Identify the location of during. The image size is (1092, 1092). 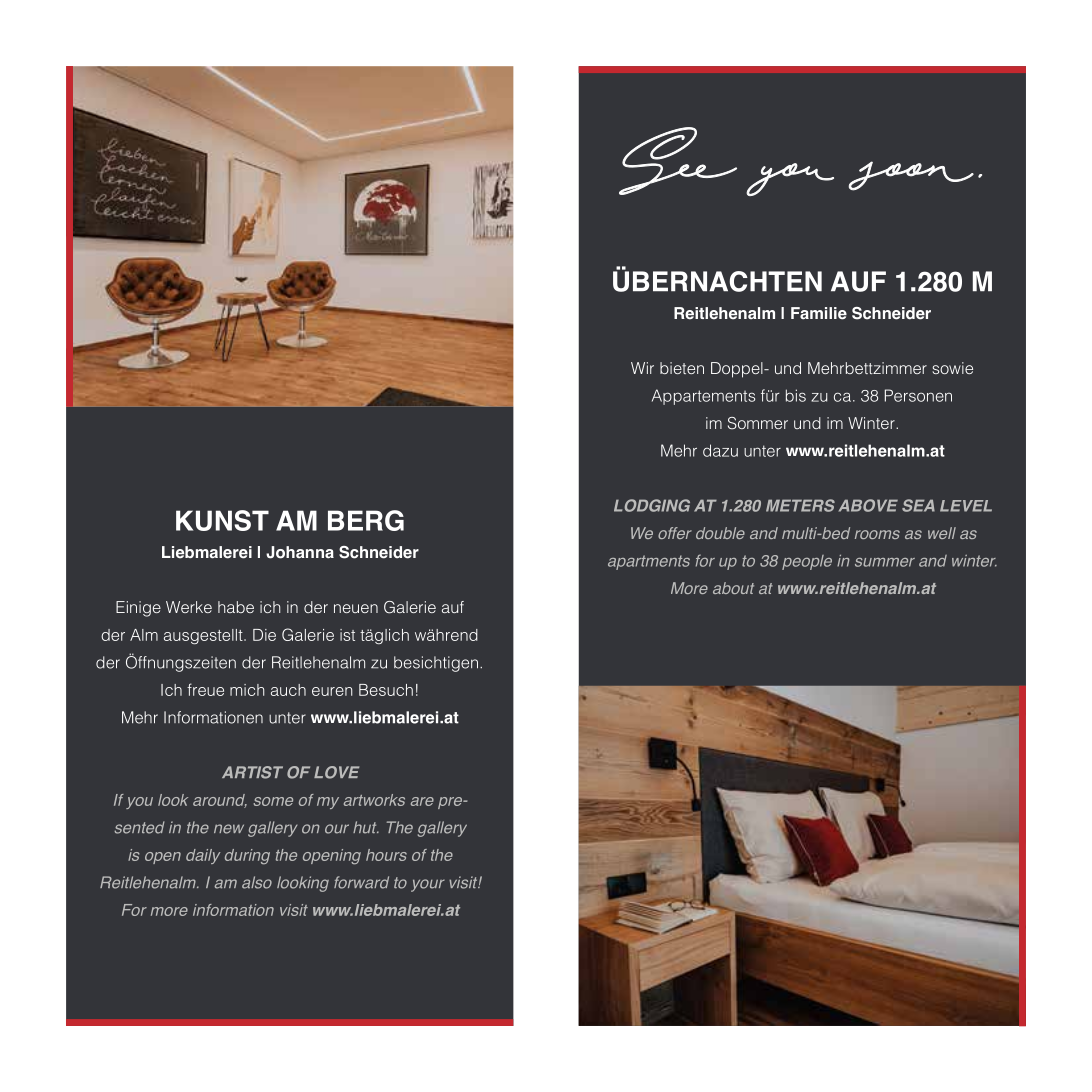
(247, 857).
